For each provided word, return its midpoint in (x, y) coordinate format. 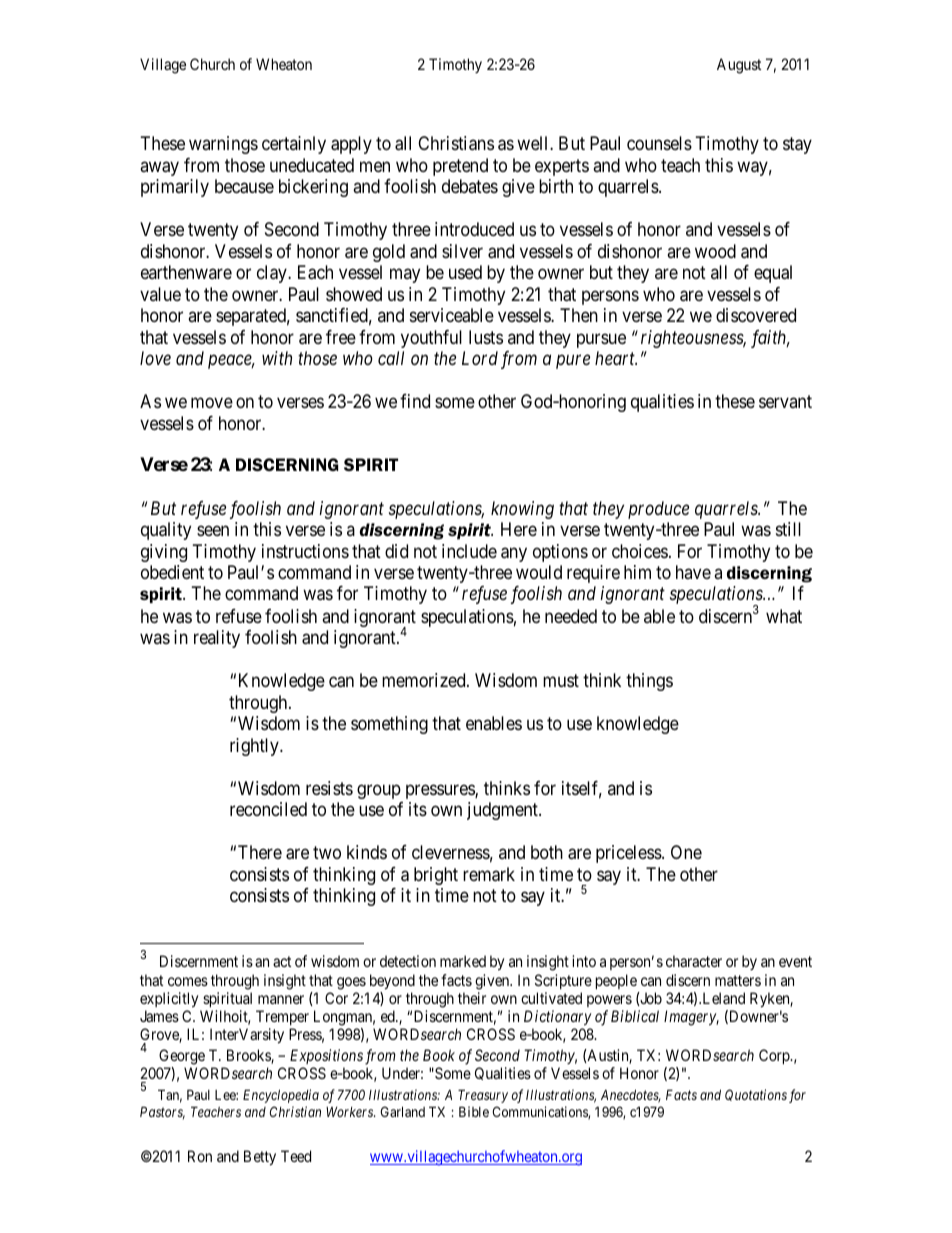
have (693, 572)
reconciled (268, 809)
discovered (756, 315)
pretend (460, 167)
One (686, 852)
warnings (223, 145)
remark (489, 874)
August (739, 66)
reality (217, 639)
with (277, 358)
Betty (260, 1158)
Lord (480, 358)
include (469, 551)
